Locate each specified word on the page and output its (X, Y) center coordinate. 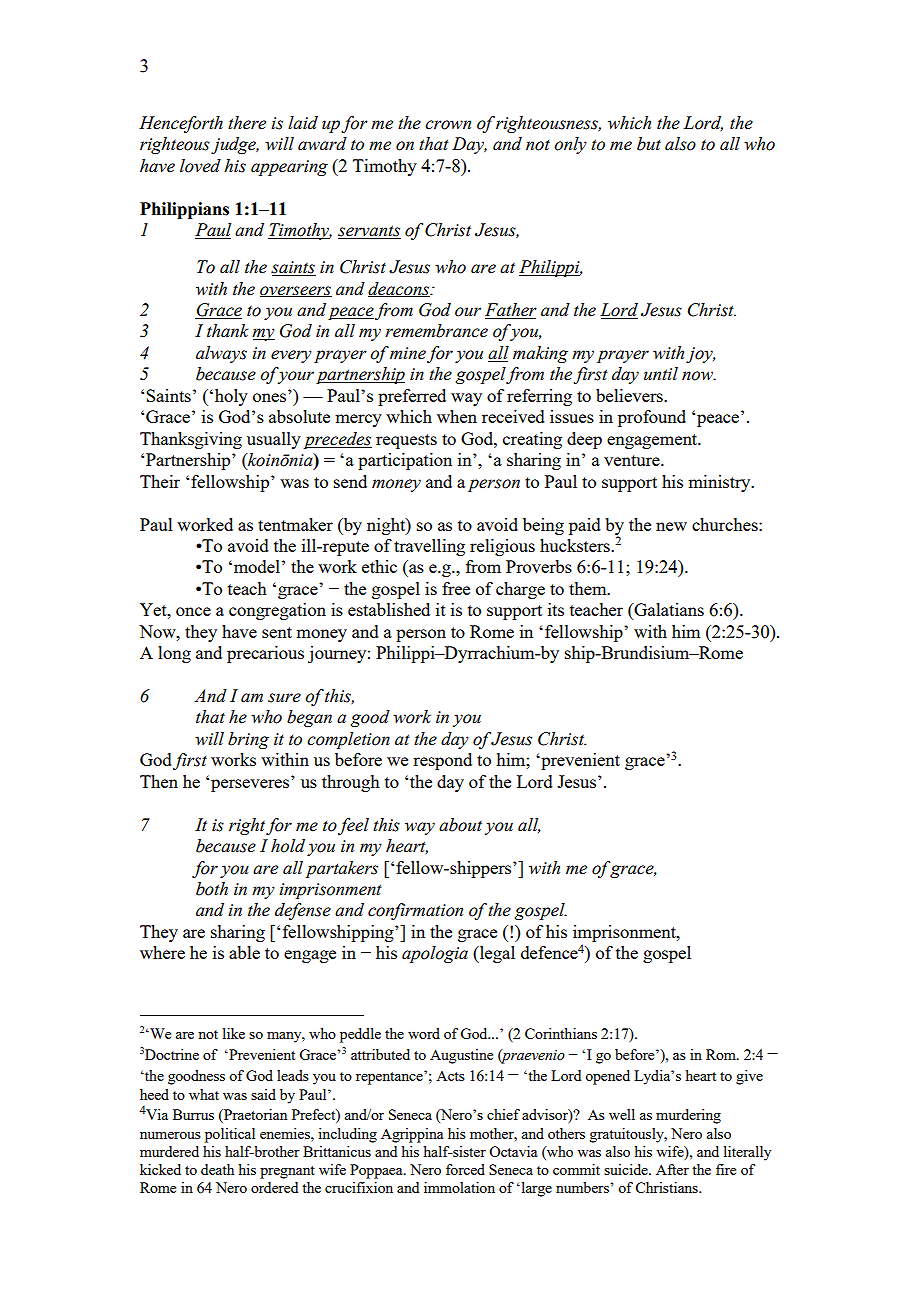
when (457, 416)
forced (465, 1169)
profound (652, 418)
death (217, 1169)
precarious (265, 654)
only (570, 145)
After (672, 1169)
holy (230, 397)
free (456, 588)
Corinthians (561, 1033)
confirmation (415, 911)
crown (448, 125)
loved (200, 166)
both (212, 889)
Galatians (668, 611)
